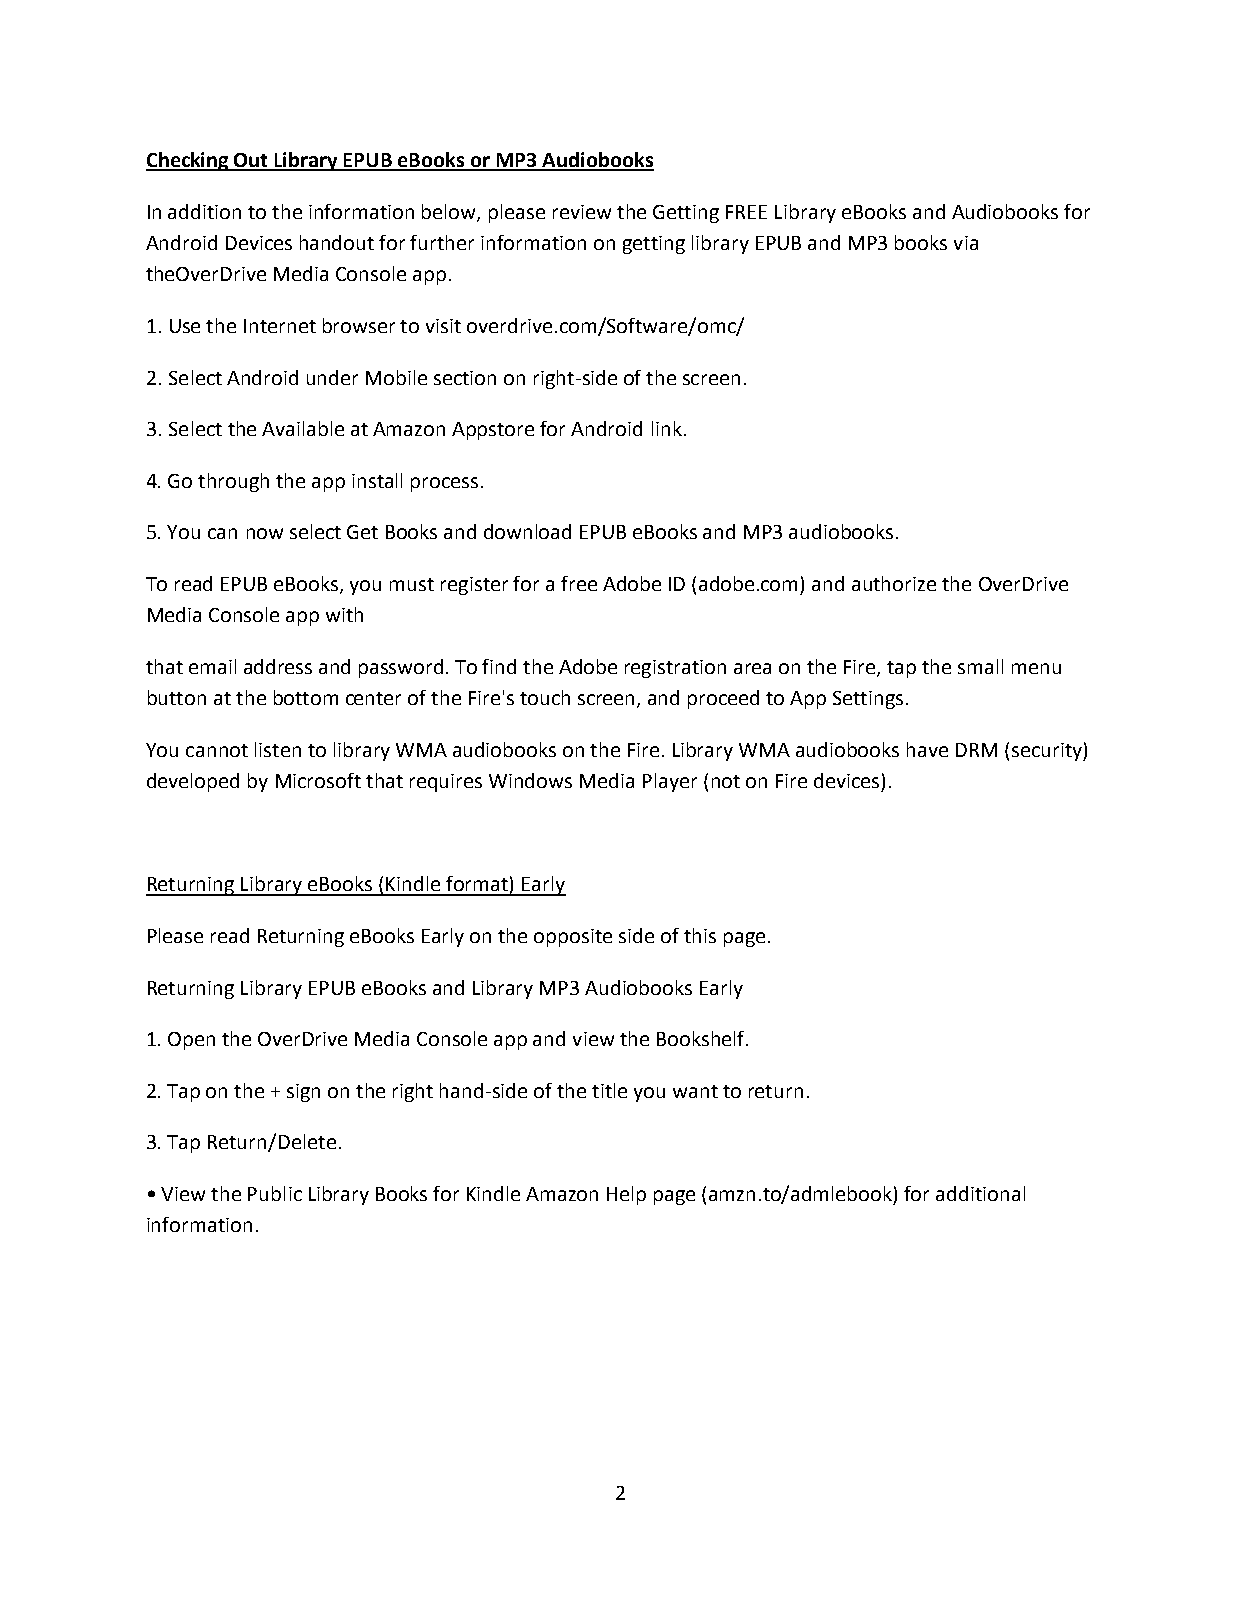 The width and height of the page is (1241, 1606). I want to click on registration, so click(675, 669).
